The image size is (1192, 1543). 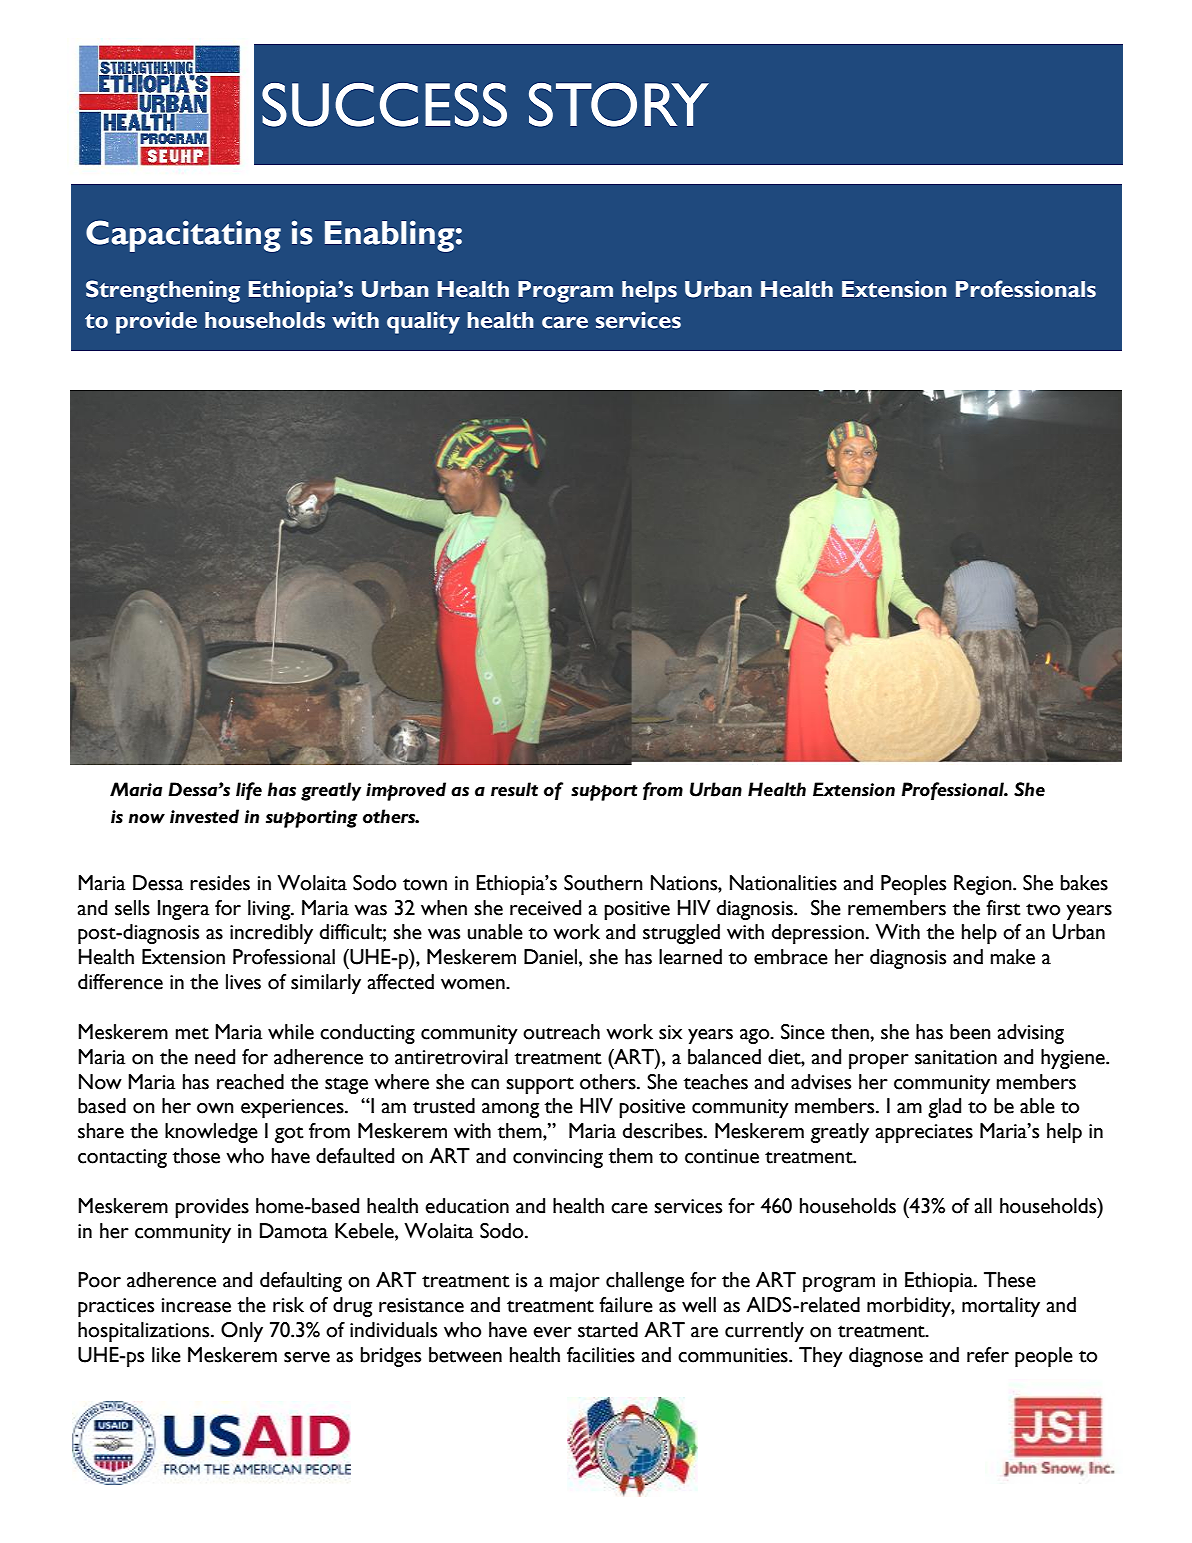 I want to click on life, so click(x=249, y=791).
